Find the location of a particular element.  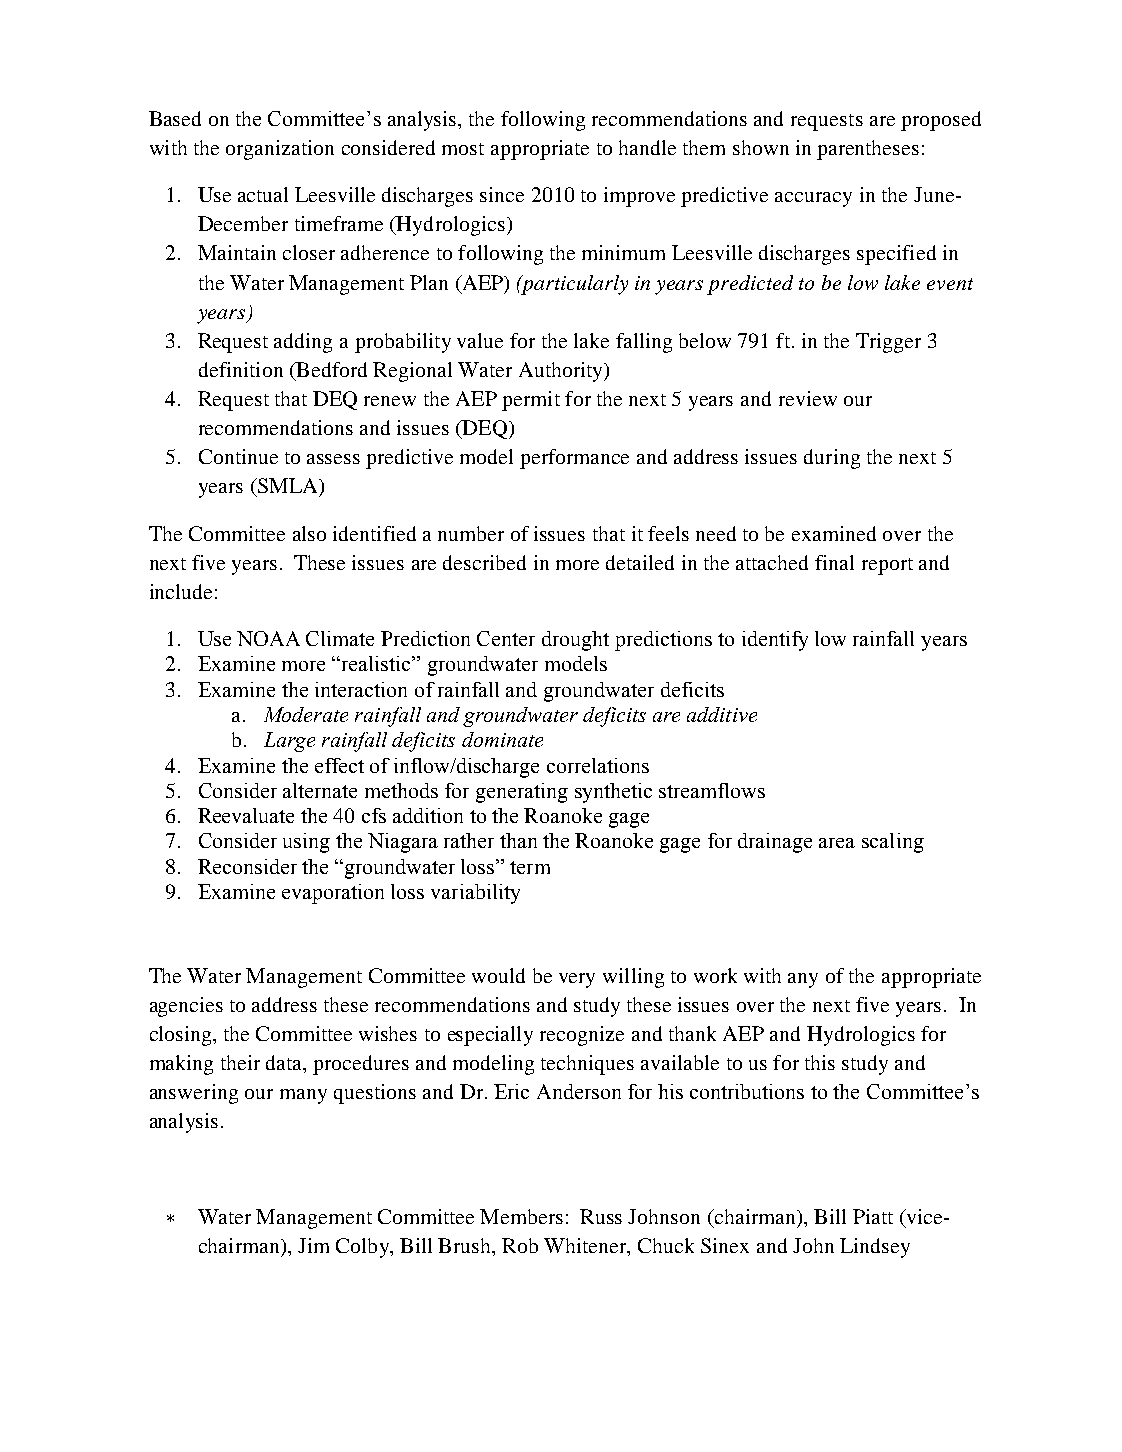

performance is located at coordinates (574, 459).
